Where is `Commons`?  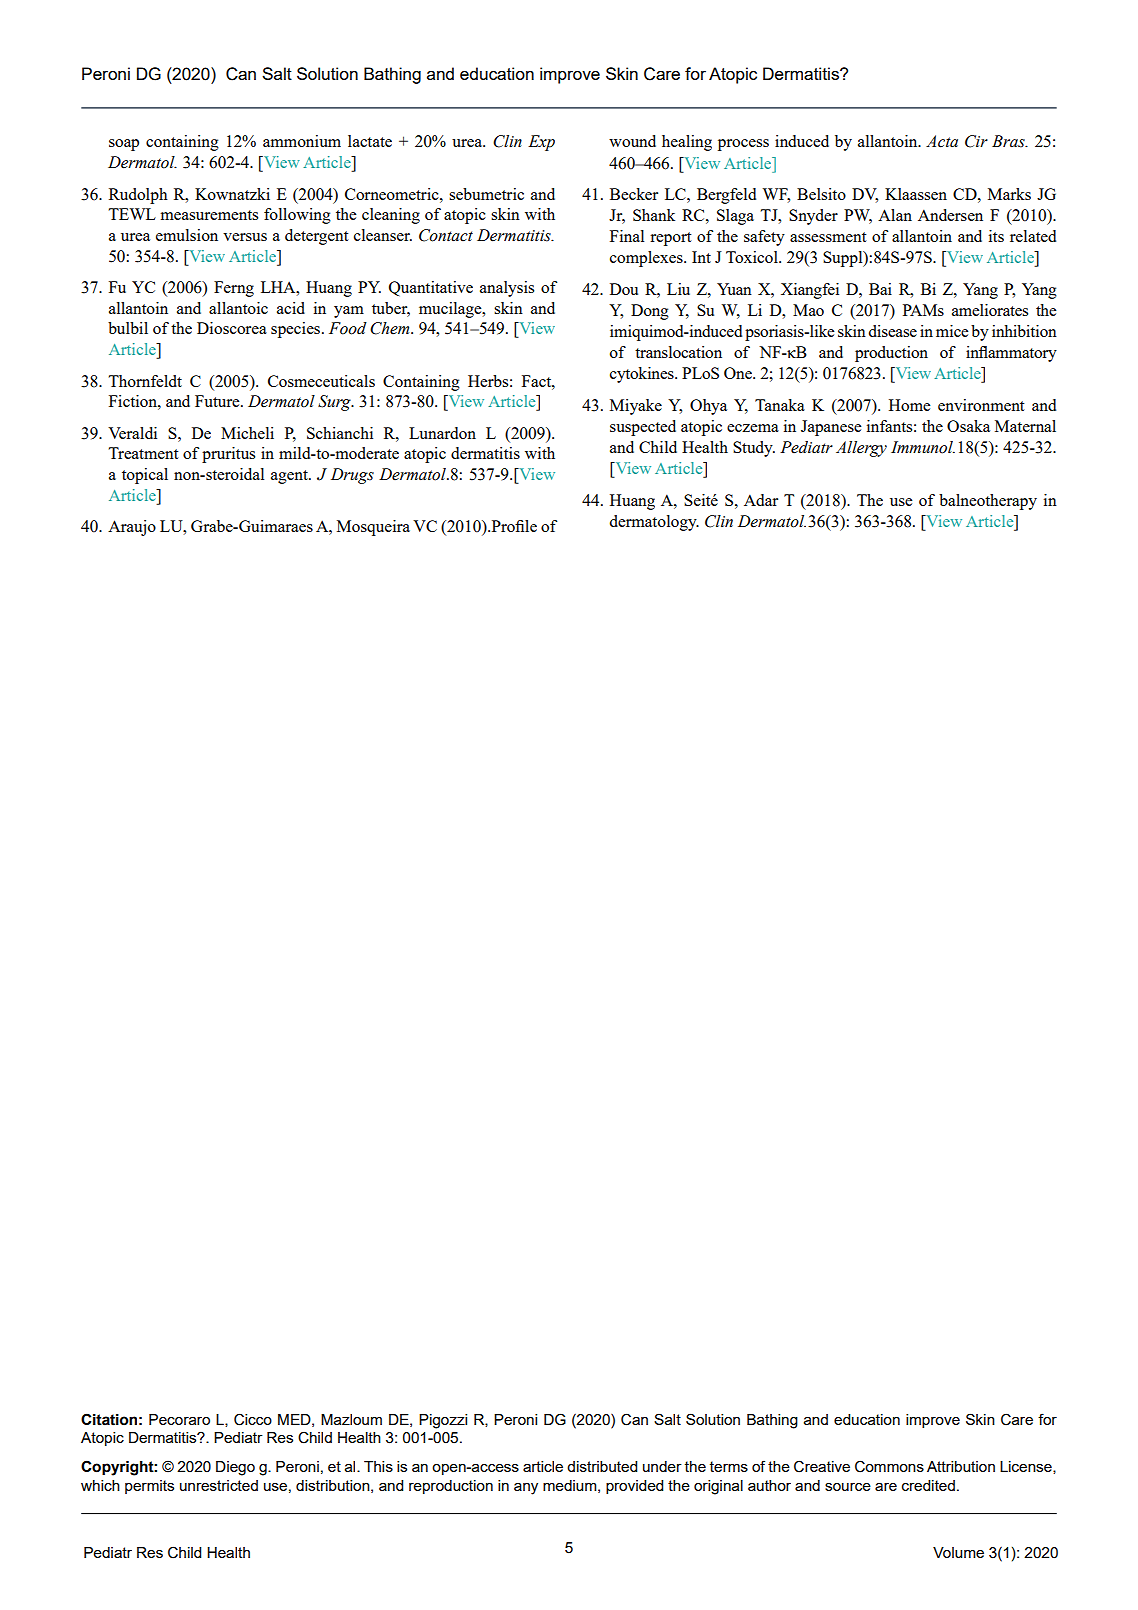 Commons is located at coordinates (889, 1466).
